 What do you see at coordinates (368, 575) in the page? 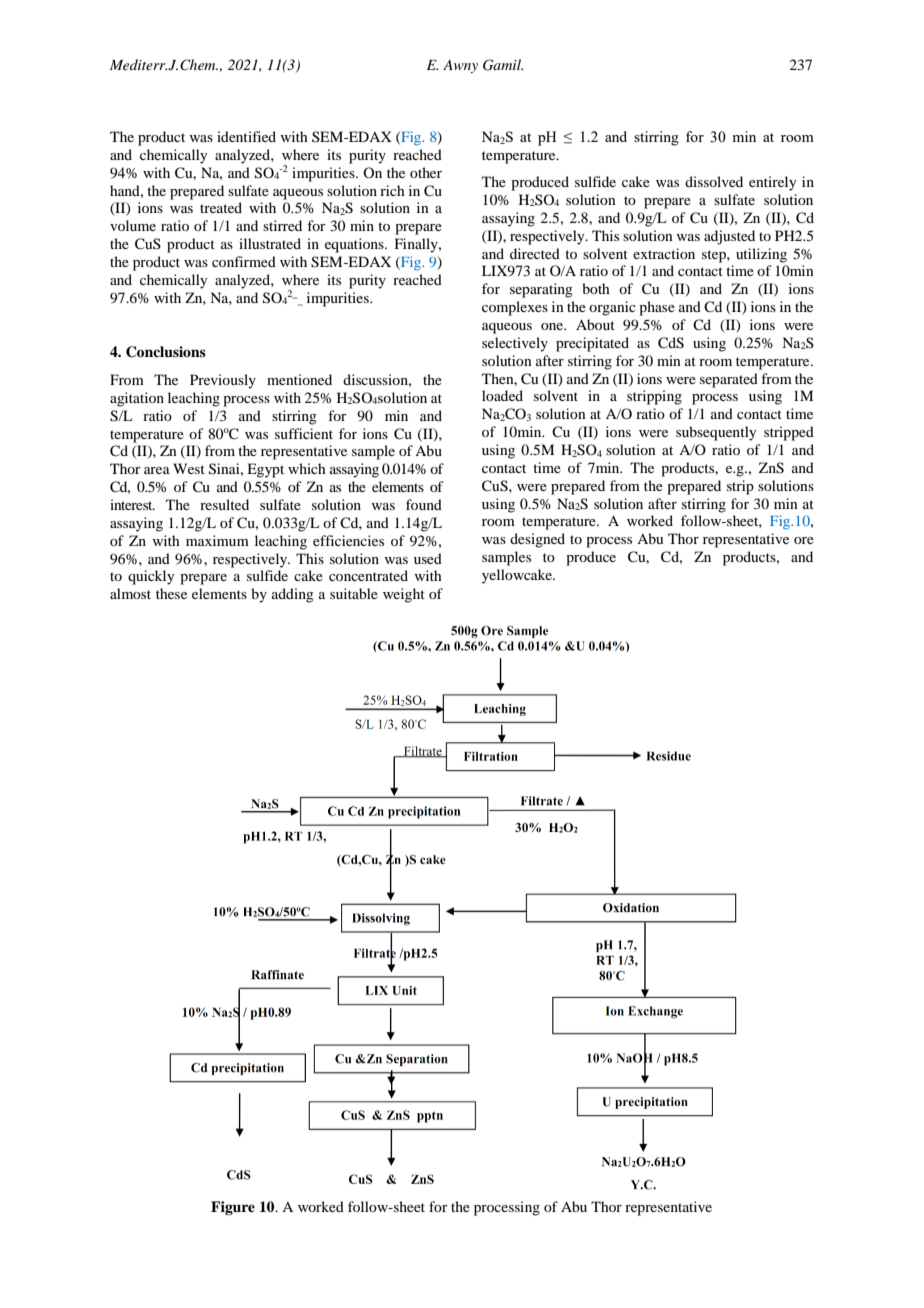
I see `concentrated` at bounding box center [368, 575].
